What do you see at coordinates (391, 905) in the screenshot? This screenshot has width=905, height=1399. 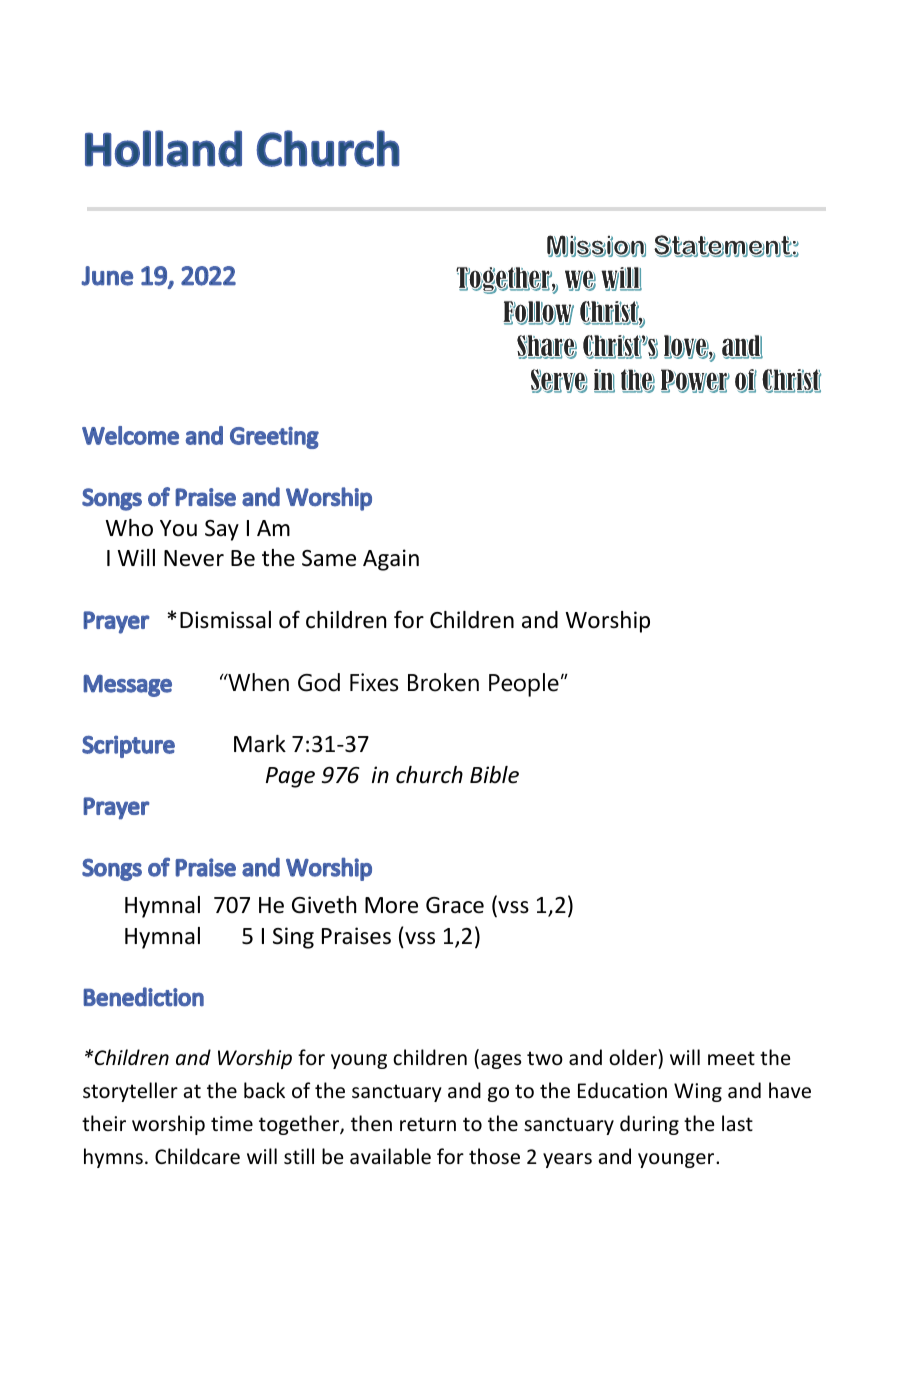 I see `More` at bounding box center [391, 905].
